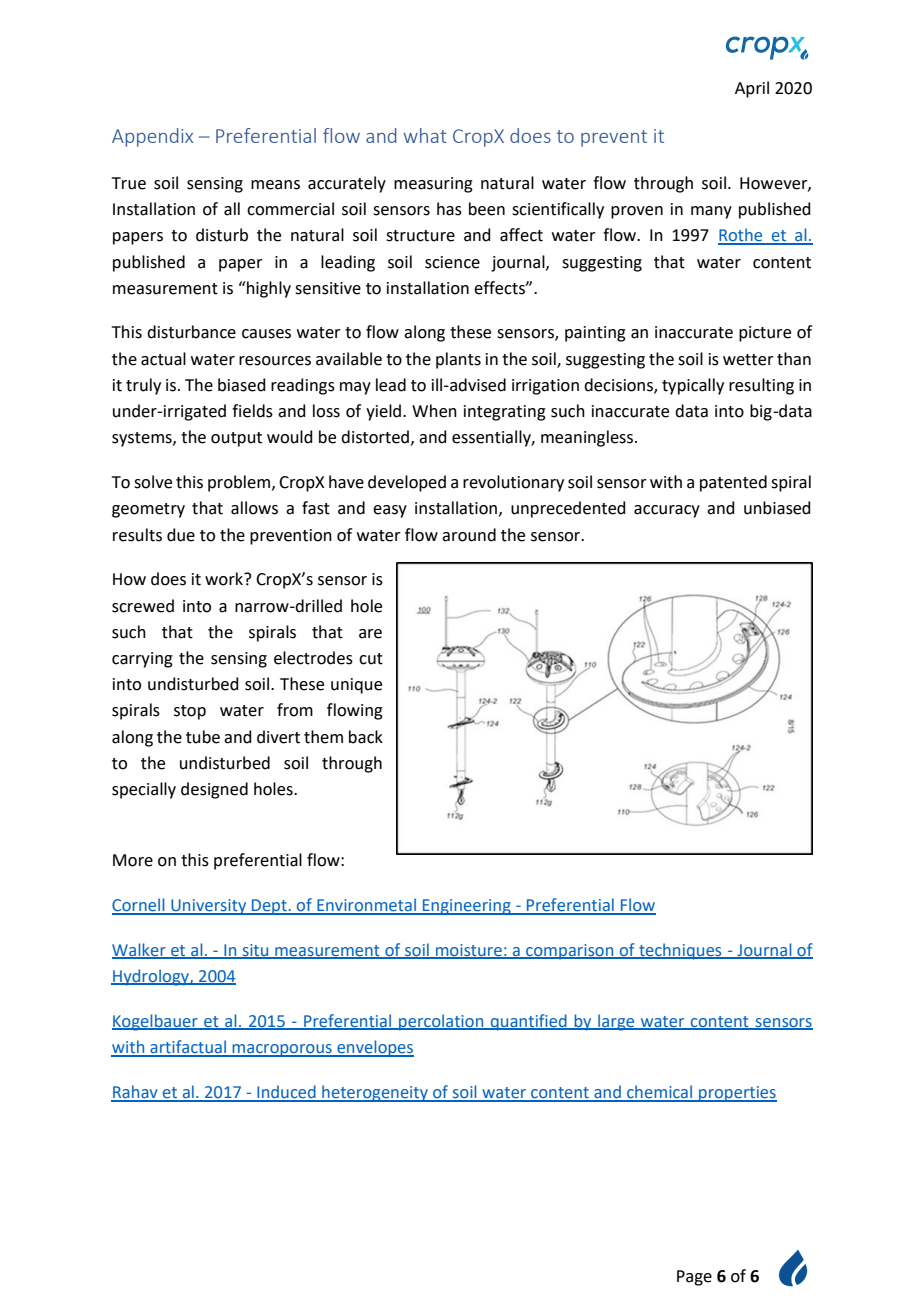 Image resolution: width=924 pixels, height=1309 pixels. I want to click on stop, so click(190, 712).
